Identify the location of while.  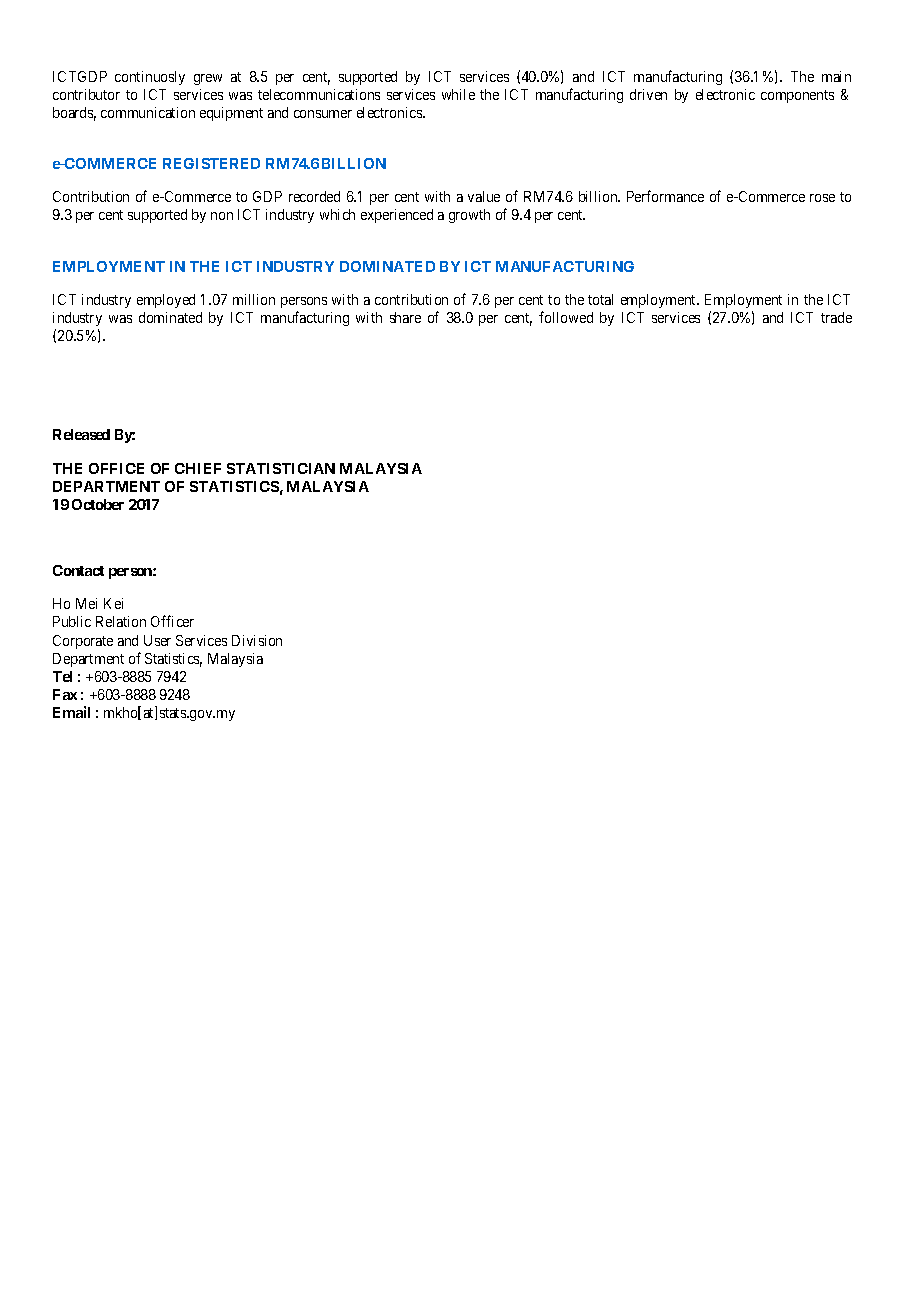
(458, 94).
